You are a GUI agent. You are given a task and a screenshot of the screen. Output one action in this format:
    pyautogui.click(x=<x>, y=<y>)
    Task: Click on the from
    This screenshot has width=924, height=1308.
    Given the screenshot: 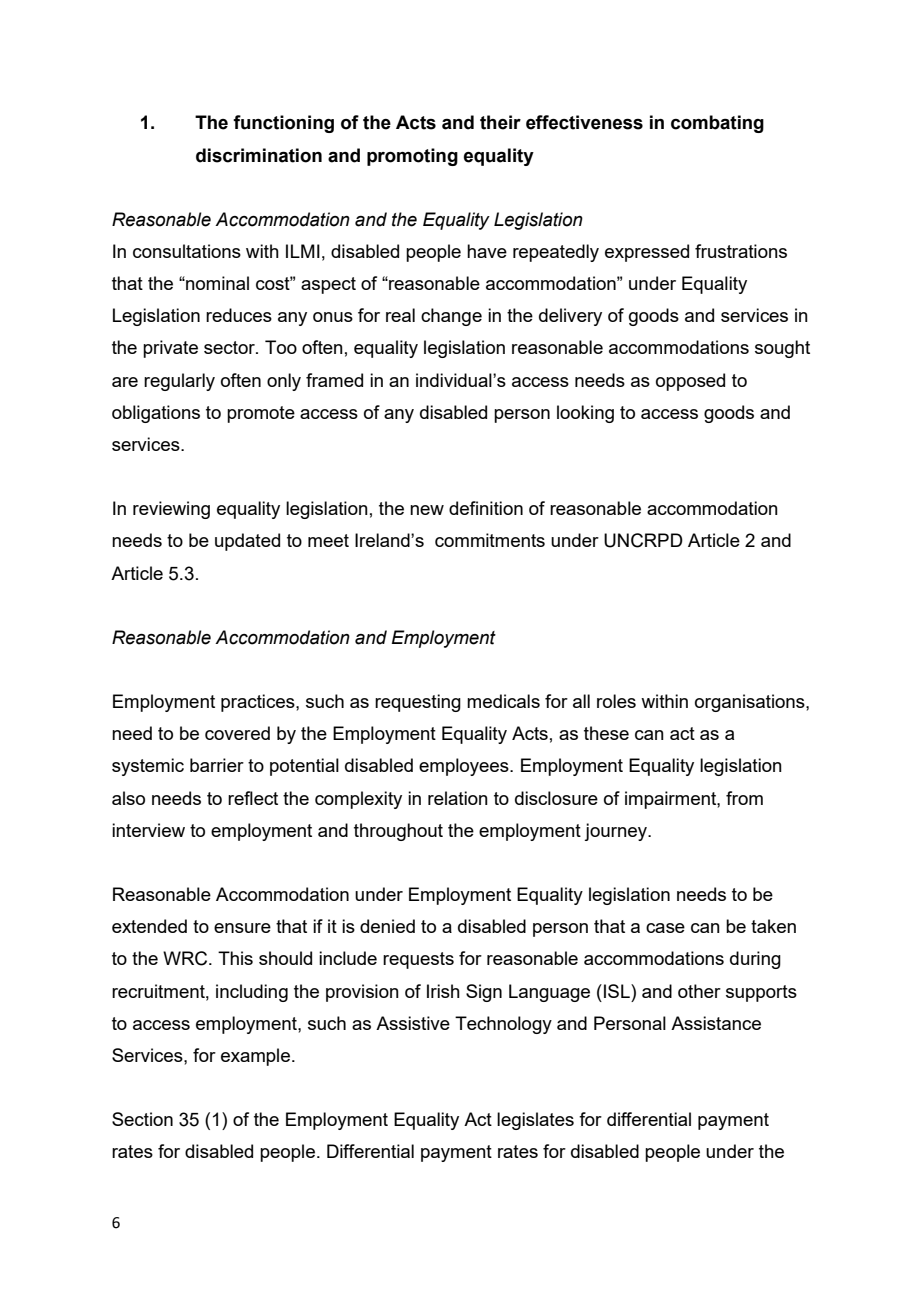 What is the action you would take?
    pyautogui.click(x=744, y=798)
